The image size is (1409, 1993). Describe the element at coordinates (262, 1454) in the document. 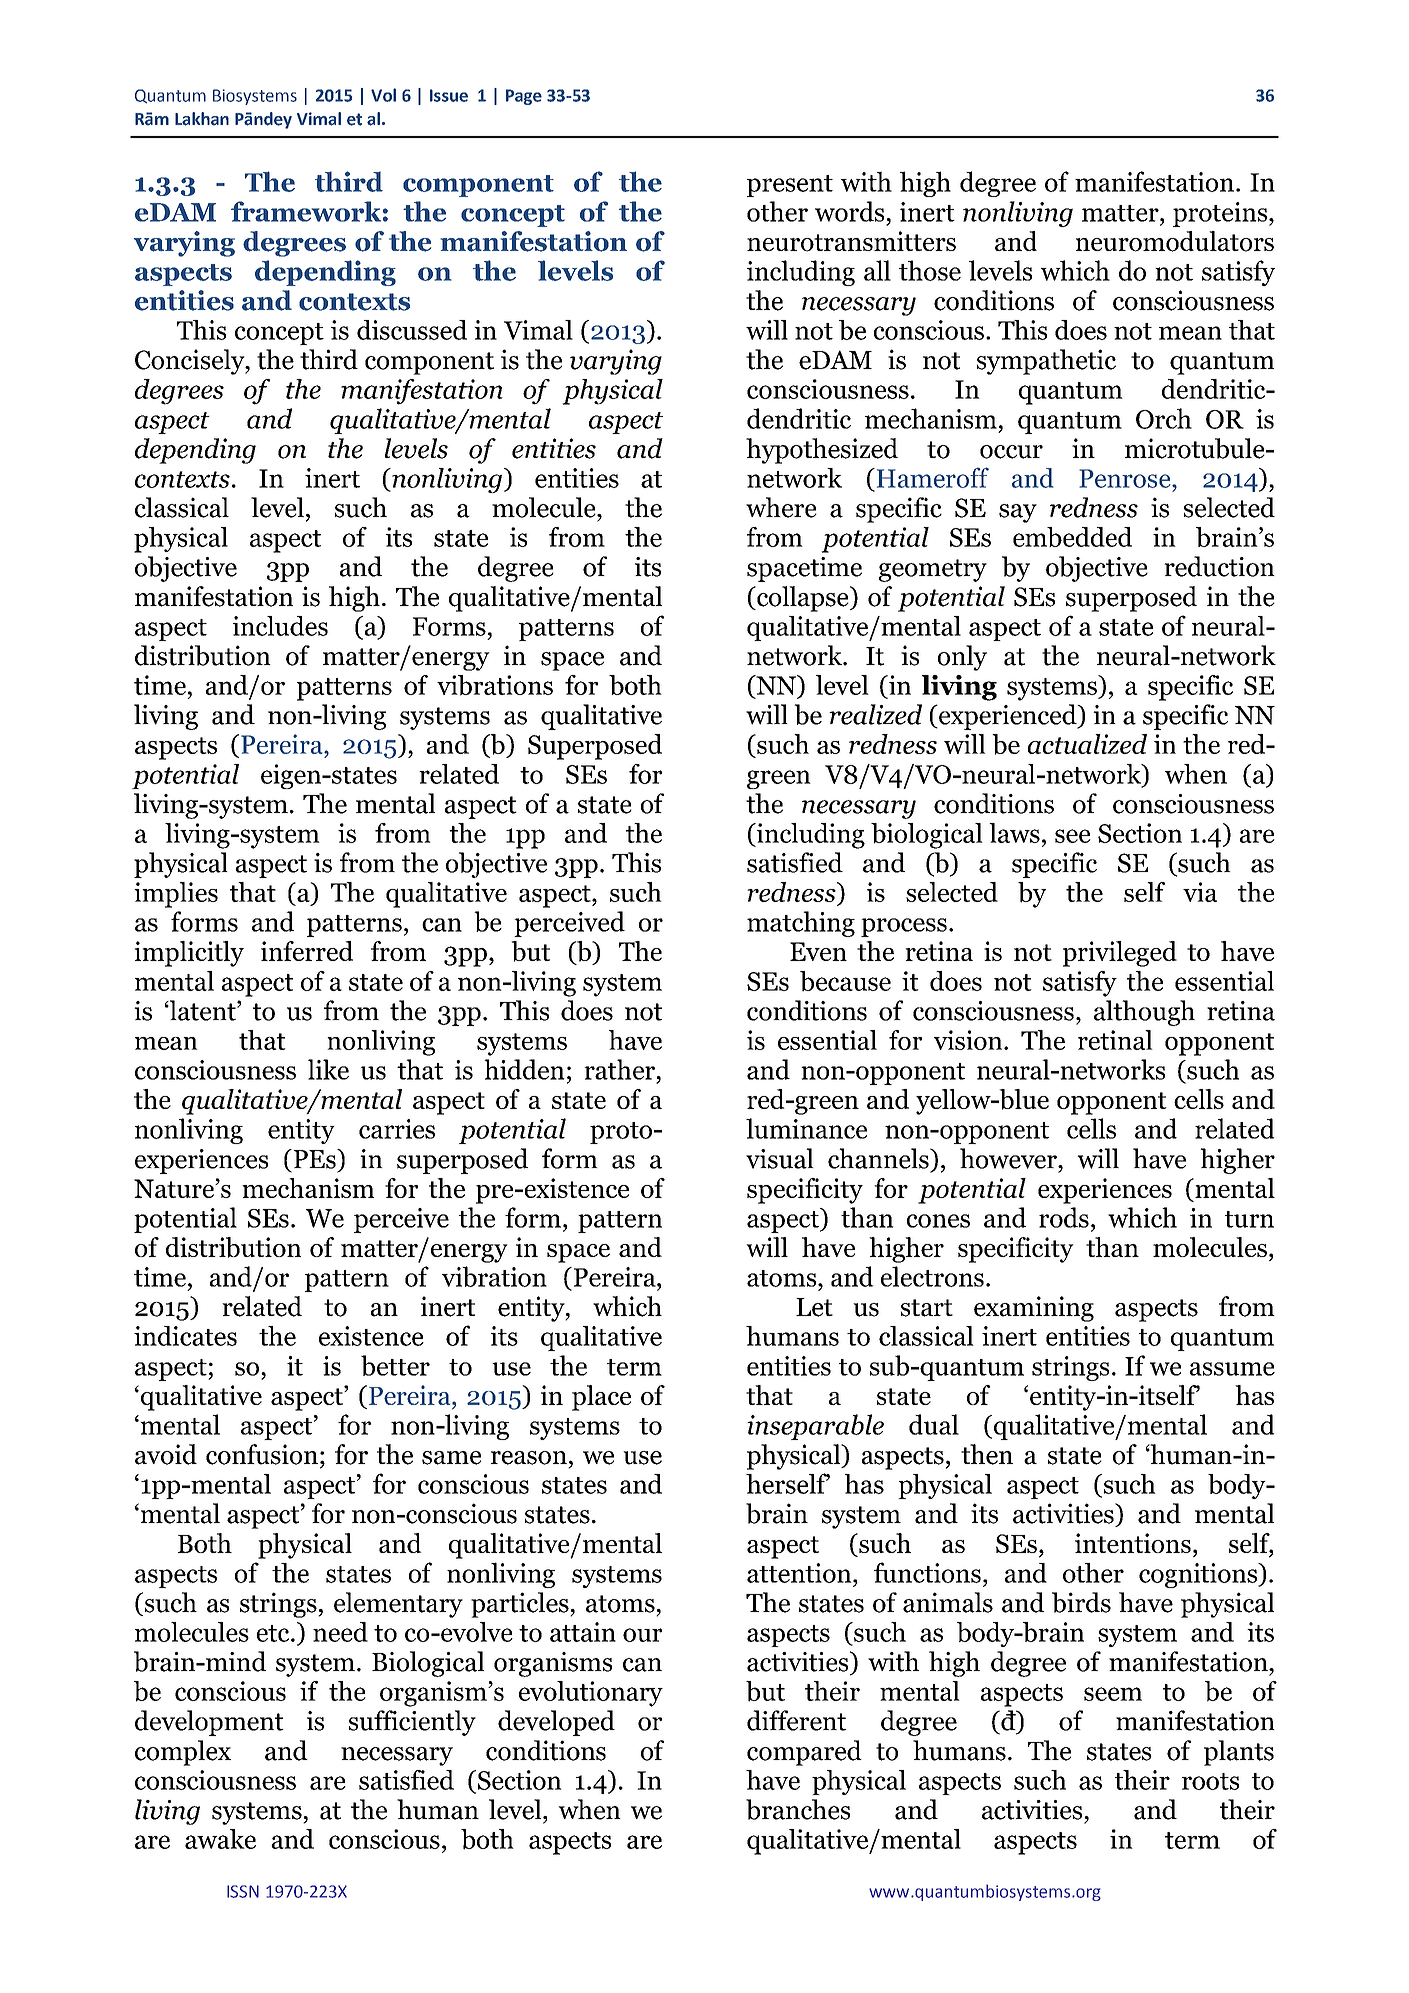

I see `confusion` at that location.
